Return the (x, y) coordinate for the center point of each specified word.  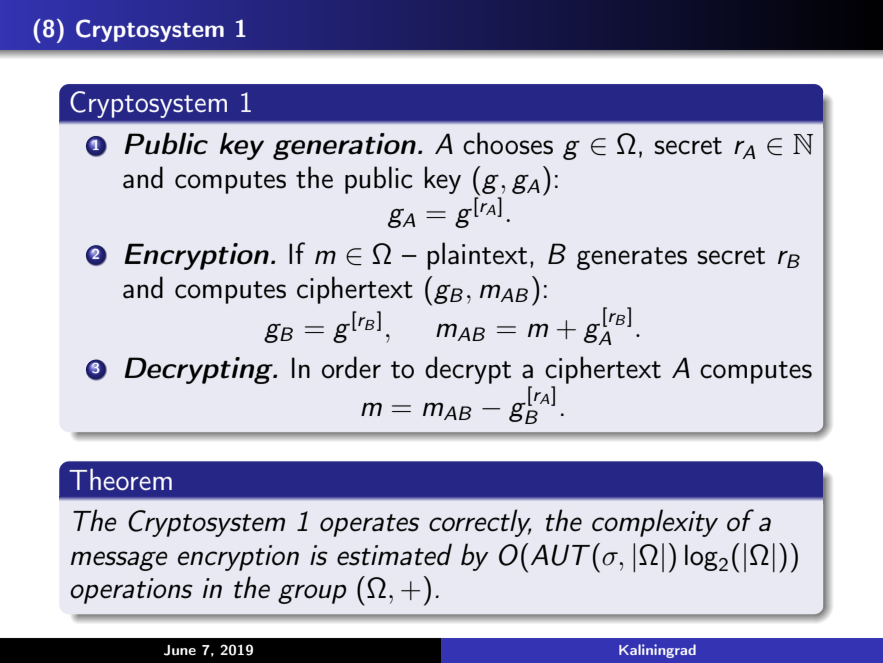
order (351, 367)
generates (632, 258)
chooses (508, 143)
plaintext (477, 256)
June (180, 650)
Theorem (120, 479)
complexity (655, 523)
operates (370, 525)
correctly (480, 523)
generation (344, 146)
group (312, 594)
